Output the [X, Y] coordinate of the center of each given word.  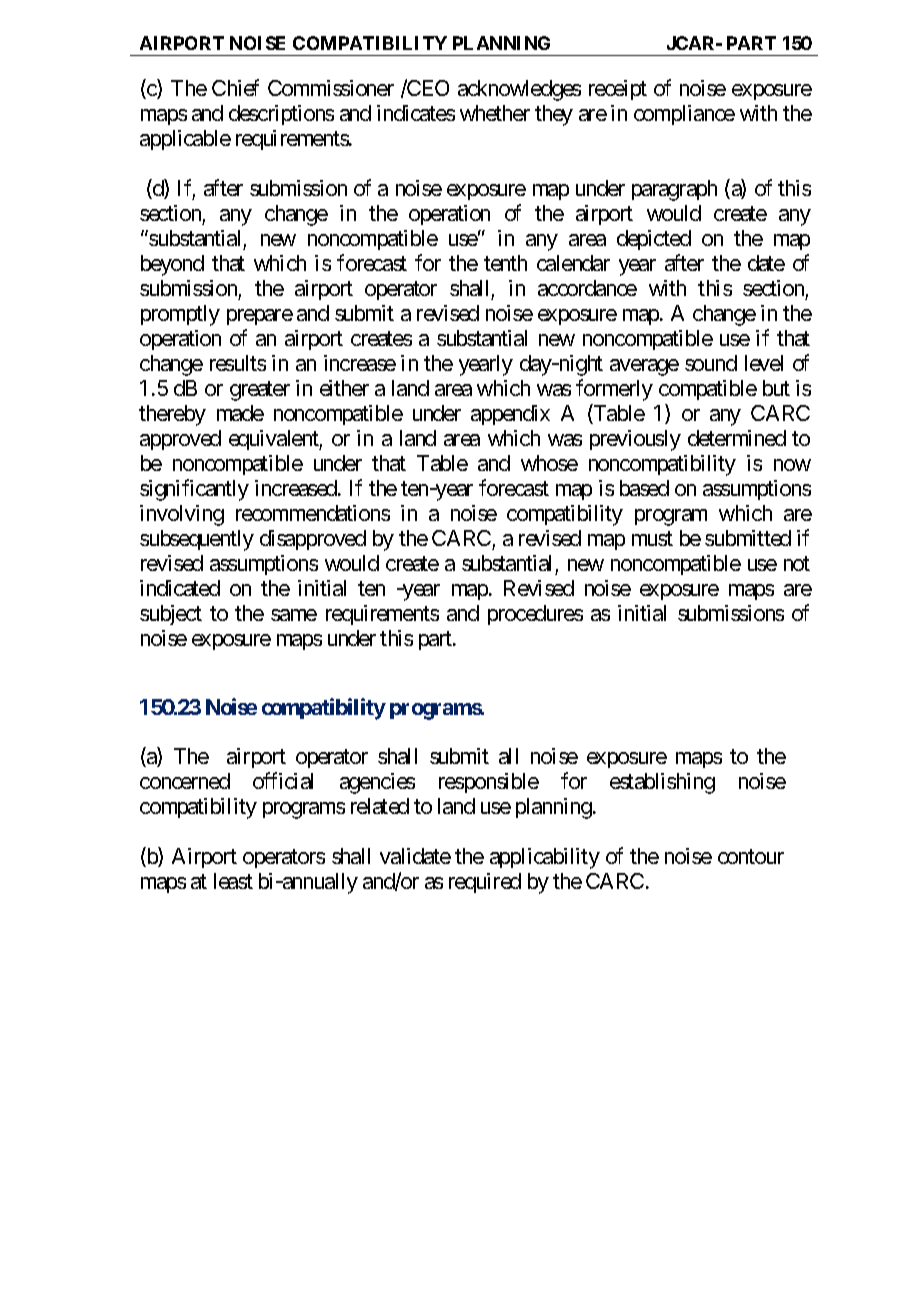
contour [751, 857]
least [233, 881]
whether [495, 113]
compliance [684, 115]
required [485, 883]
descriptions [281, 115]
